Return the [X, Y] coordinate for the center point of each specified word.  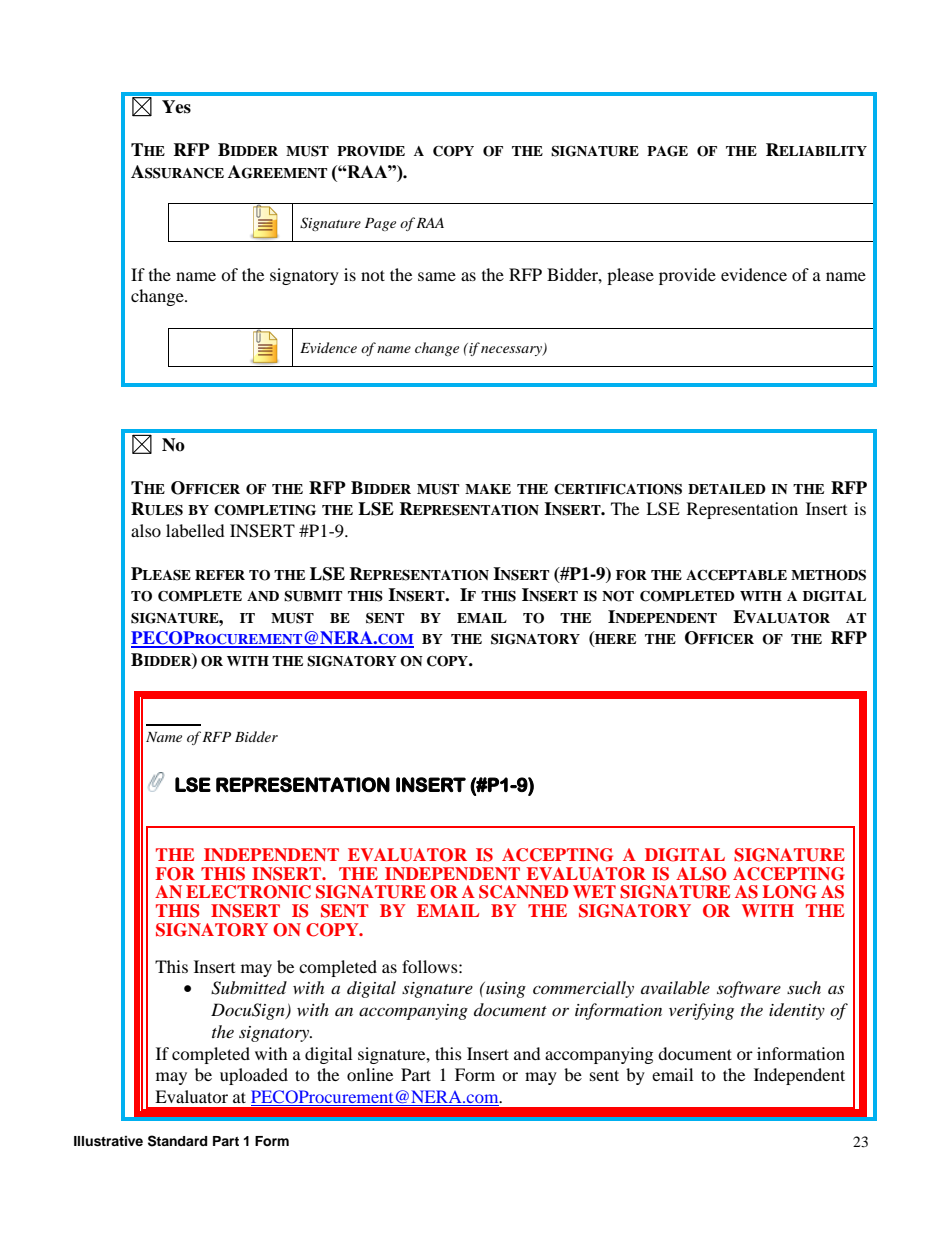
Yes [176, 107]
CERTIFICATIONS [618, 489]
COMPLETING [265, 510]
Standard [177, 1141]
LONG [790, 892]
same [437, 276]
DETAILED [727, 489]
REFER [220, 575]
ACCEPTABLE [736, 575]
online [370, 1074]
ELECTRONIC [248, 892]
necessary [512, 351]
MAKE [488, 489]
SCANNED [523, 892]
